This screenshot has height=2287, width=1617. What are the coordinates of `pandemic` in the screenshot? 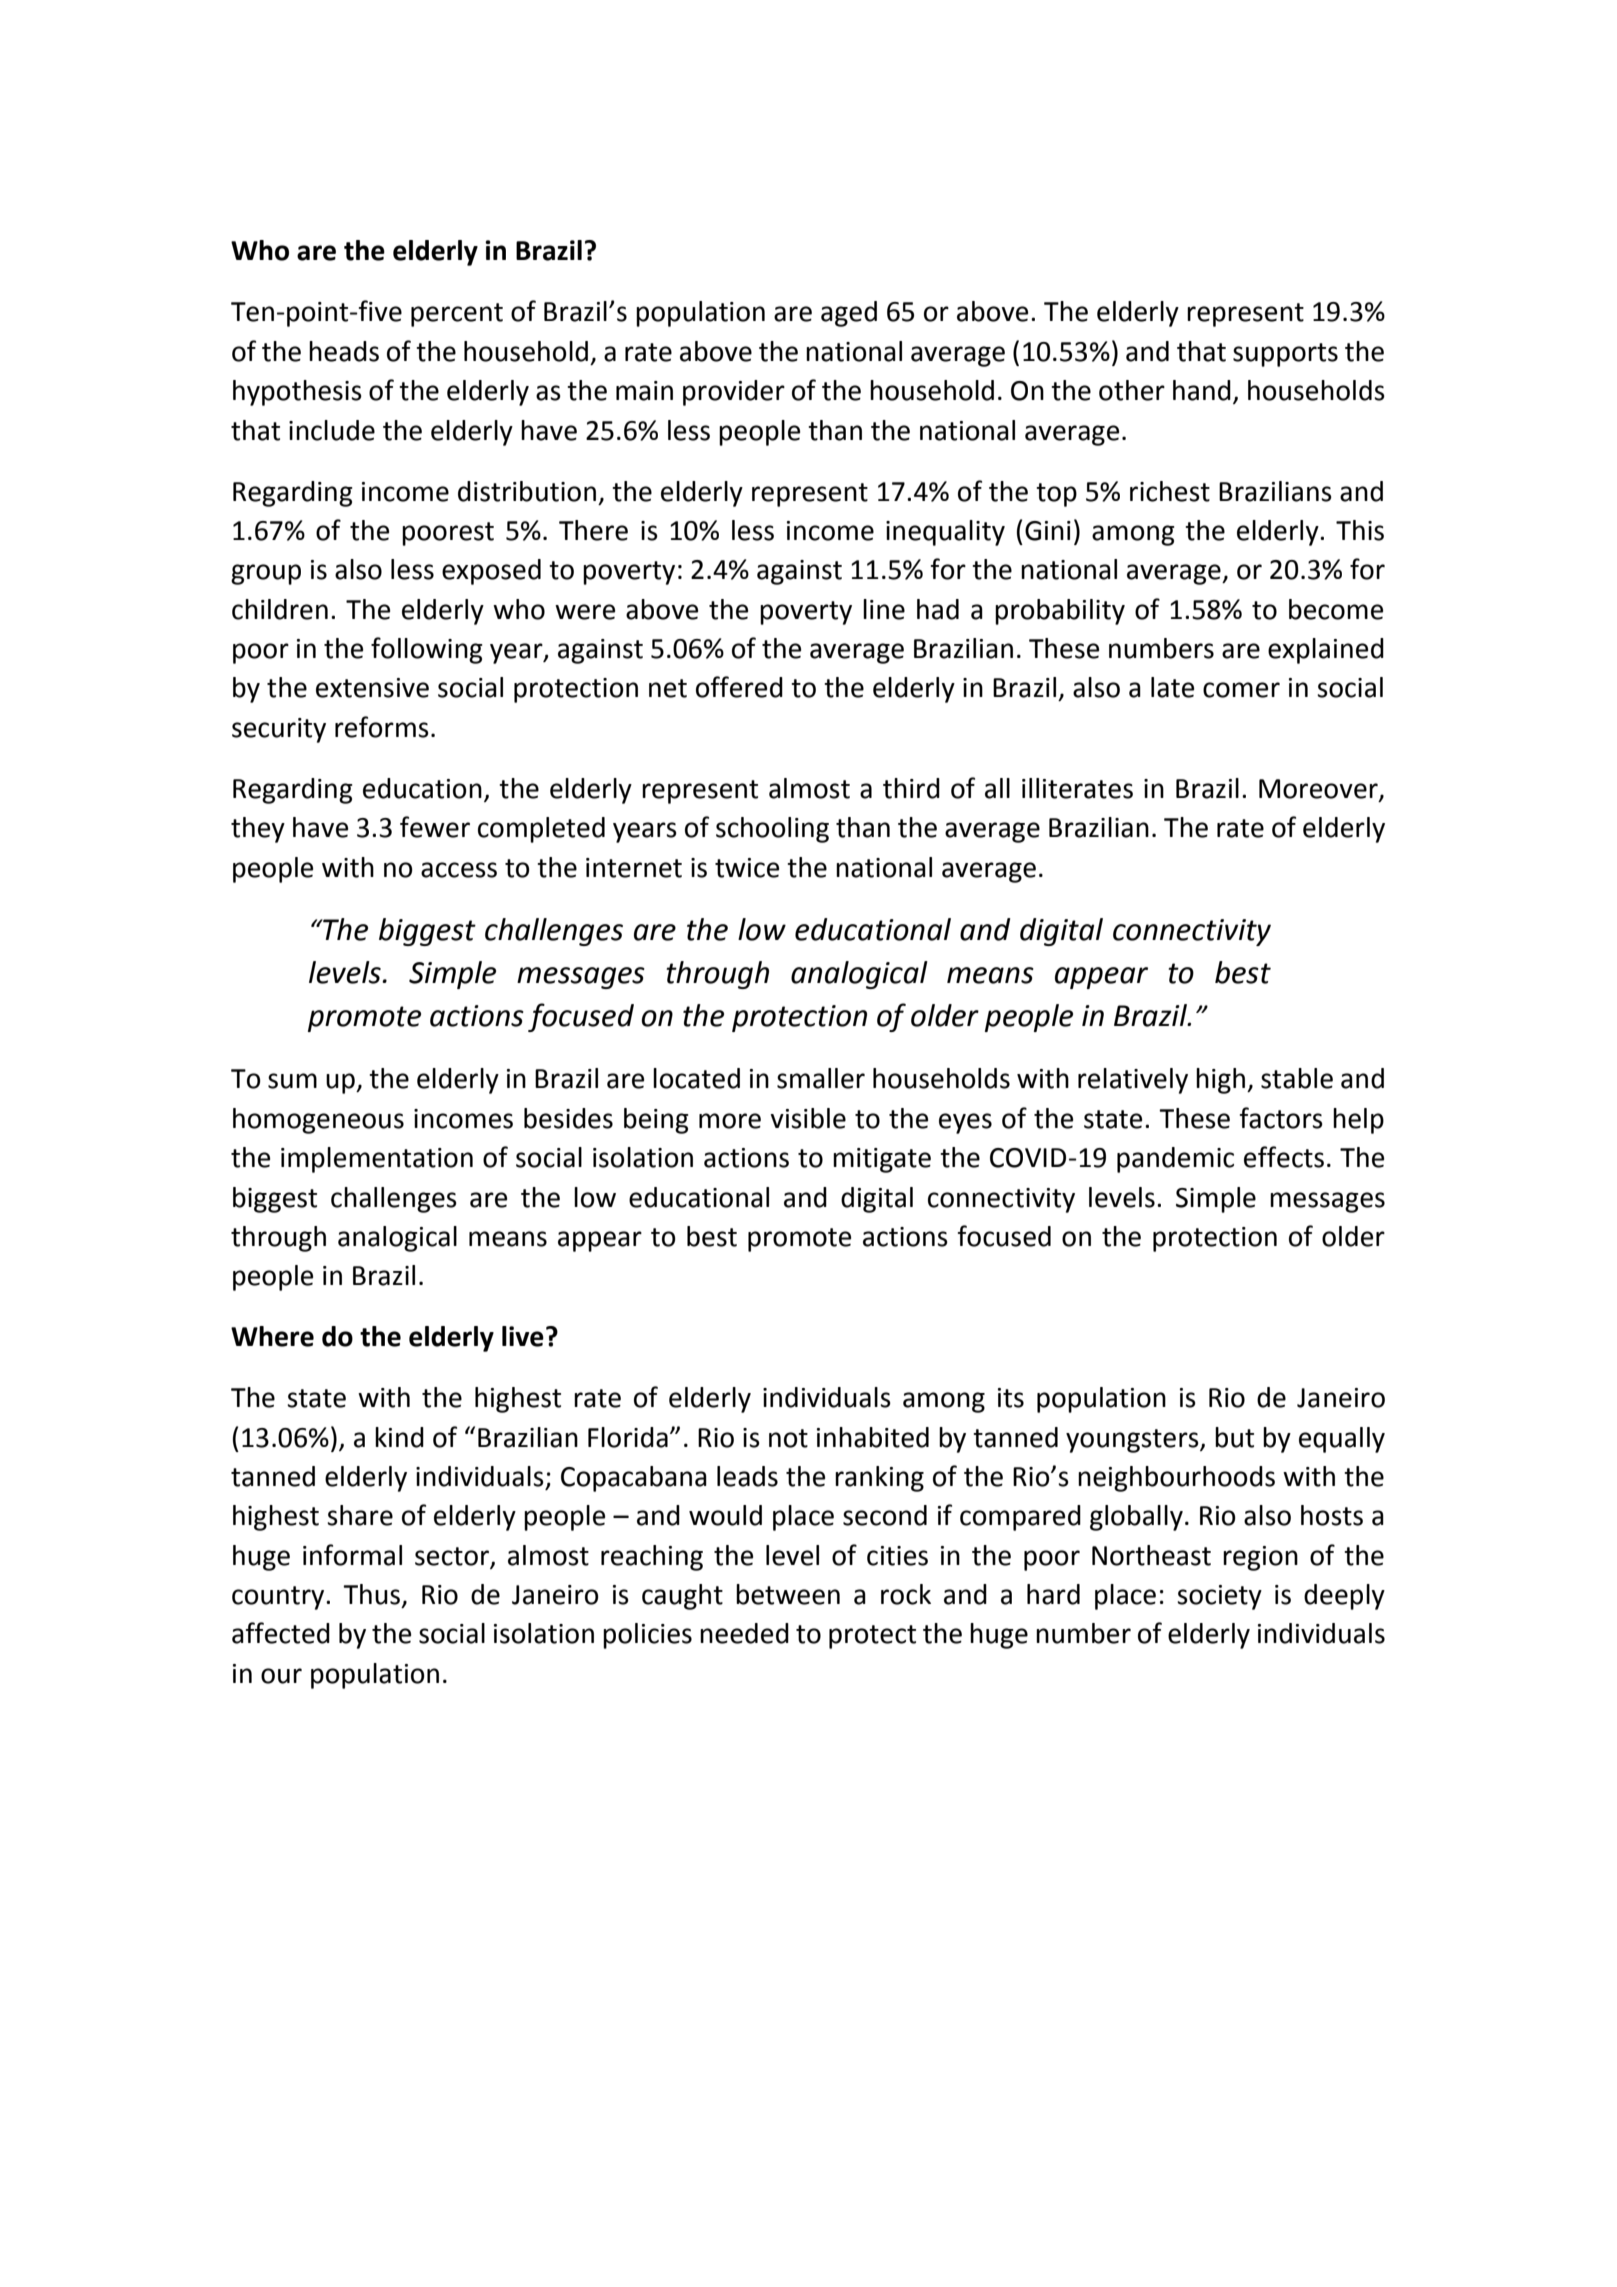 It's located at (1175, 1160).
